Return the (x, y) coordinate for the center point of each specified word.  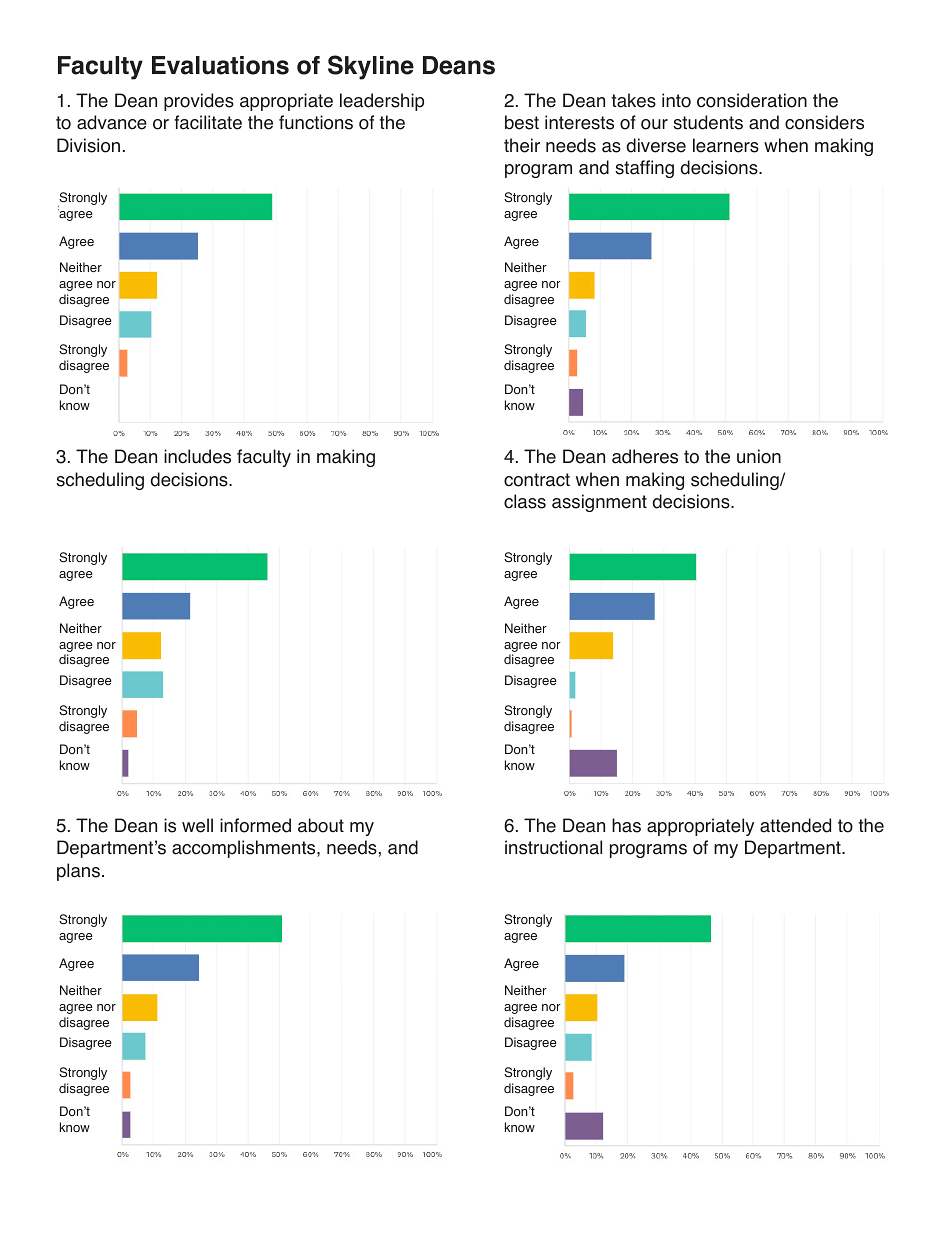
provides (199, 102)
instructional (553, 847)
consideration (752, 100)
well (197, 825)
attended (795, 825)
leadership (382, 102)
